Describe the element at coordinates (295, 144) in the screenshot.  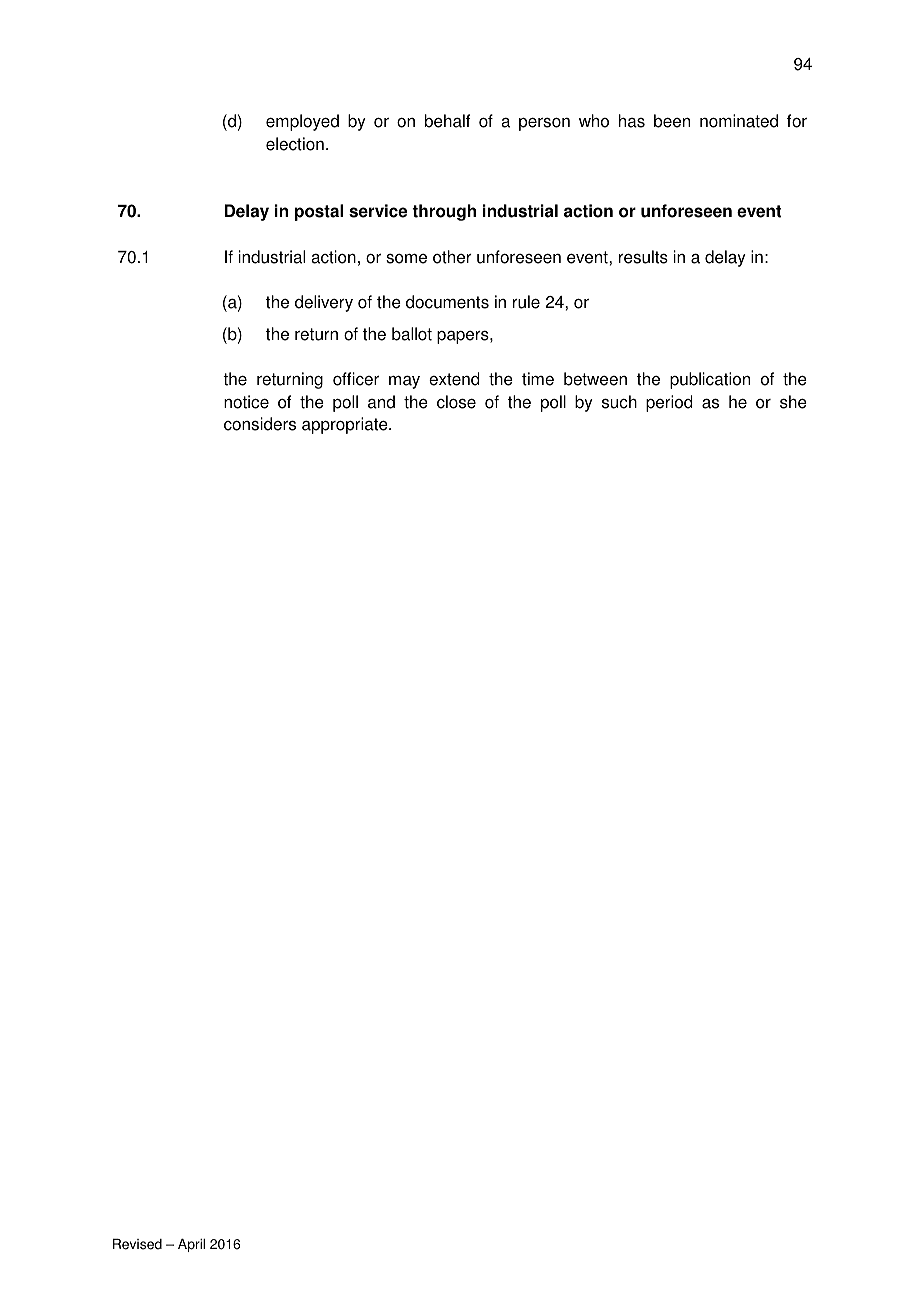
I see `election` at that location.
